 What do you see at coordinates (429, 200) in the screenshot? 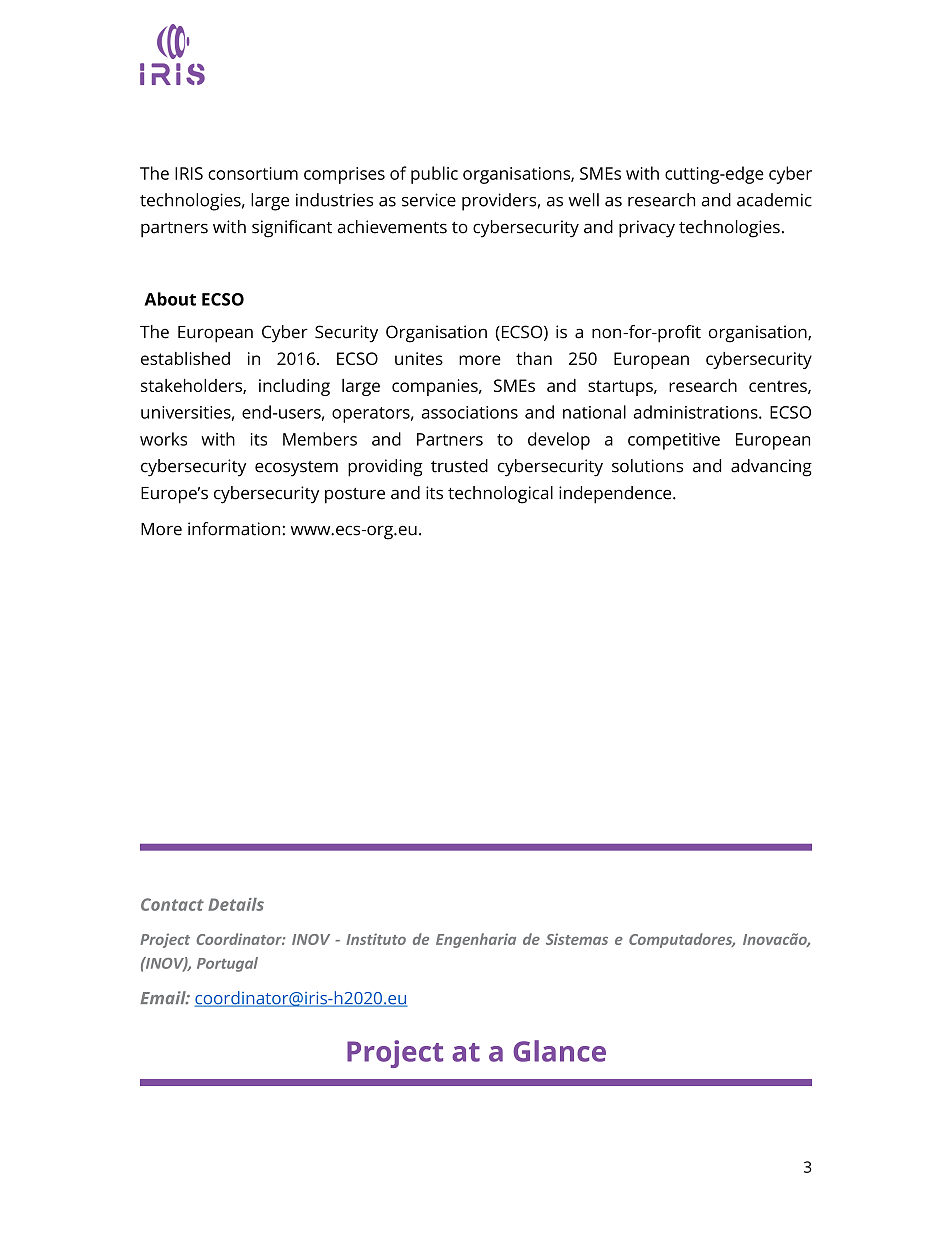
I see `service` at bounding box center [429, 200].
